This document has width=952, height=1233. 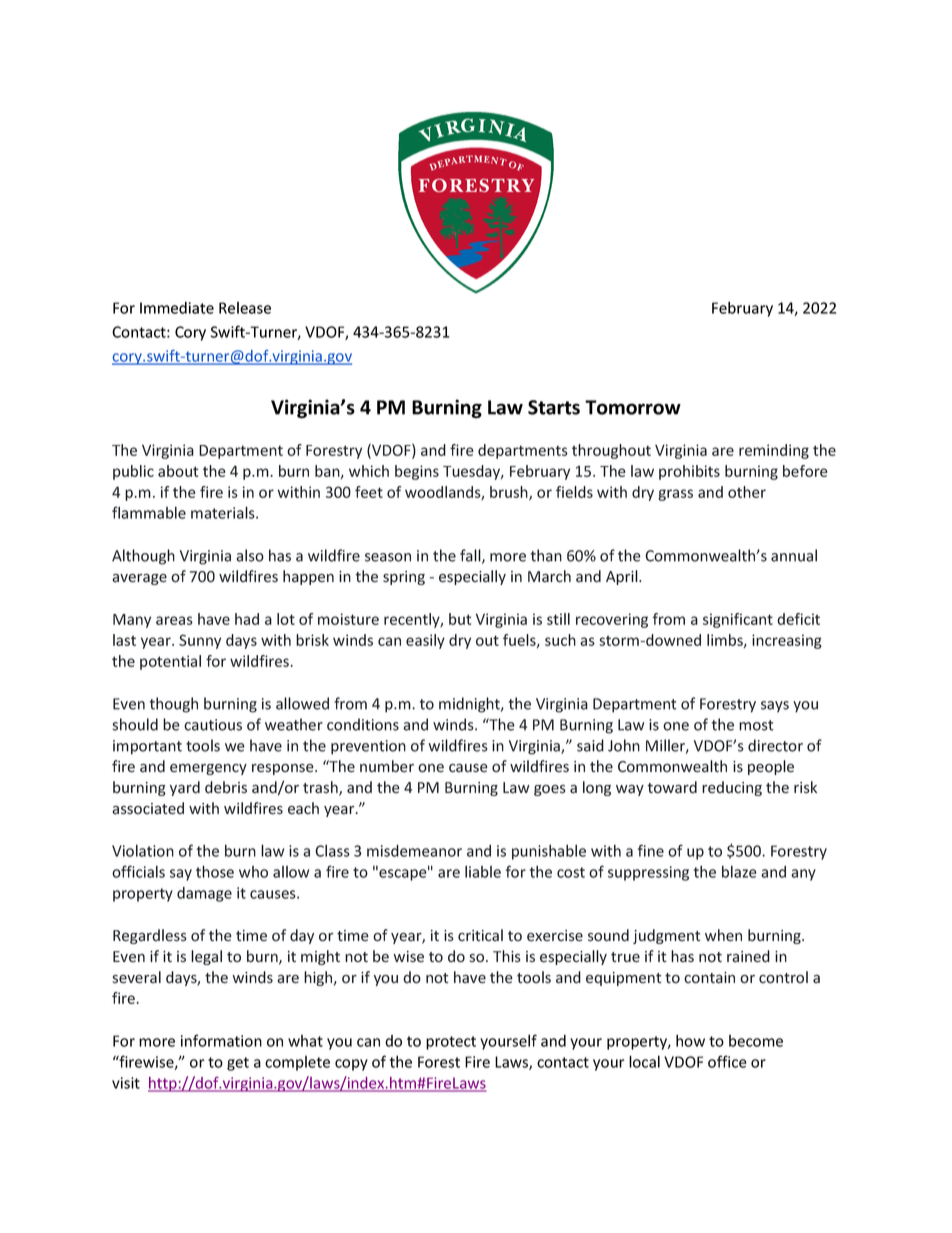 What do you see at coordinates (213, 725) in the document?
I see `cautious` at bounding box center [213, 725].
